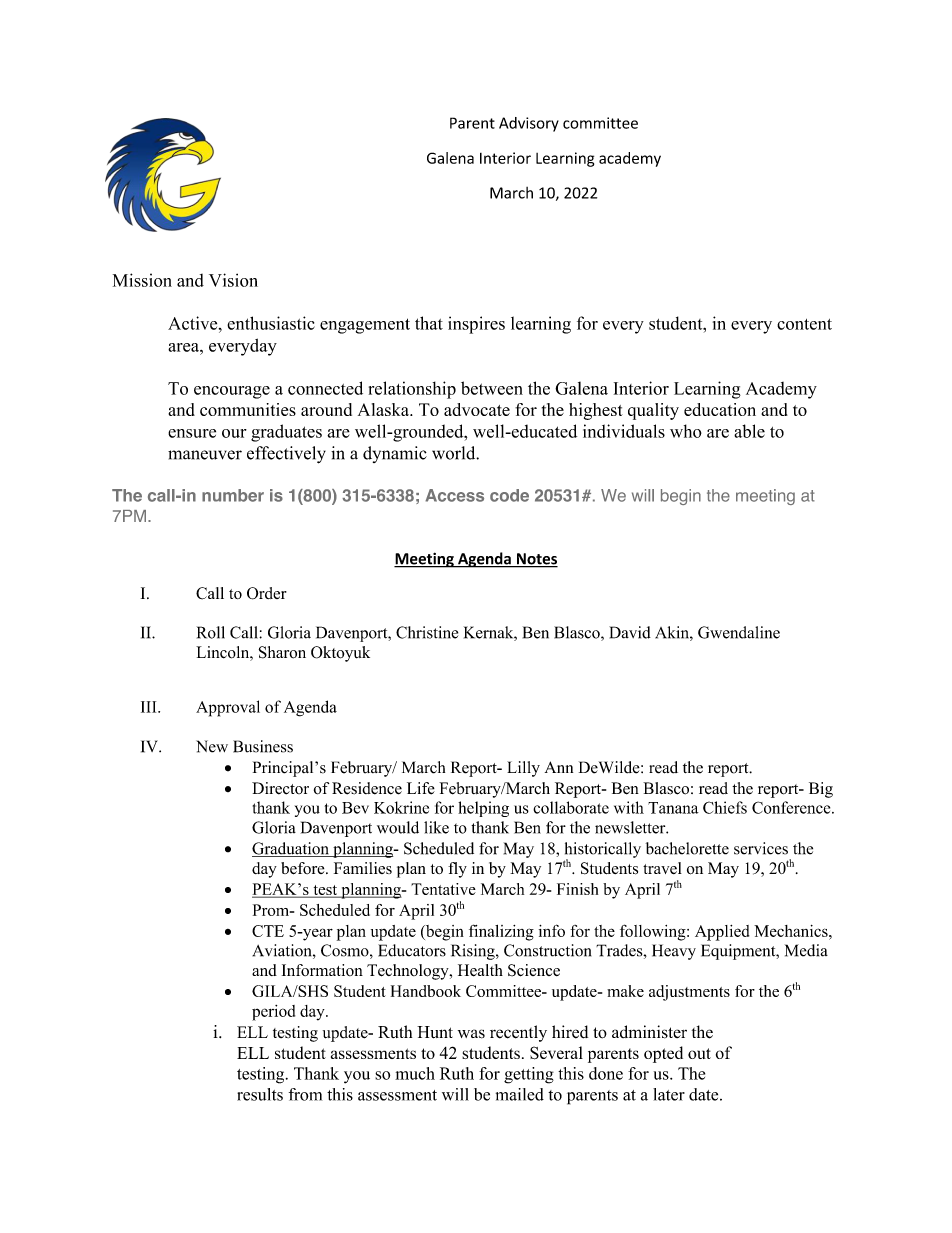  I want to click on results, so click(260, 1094).
